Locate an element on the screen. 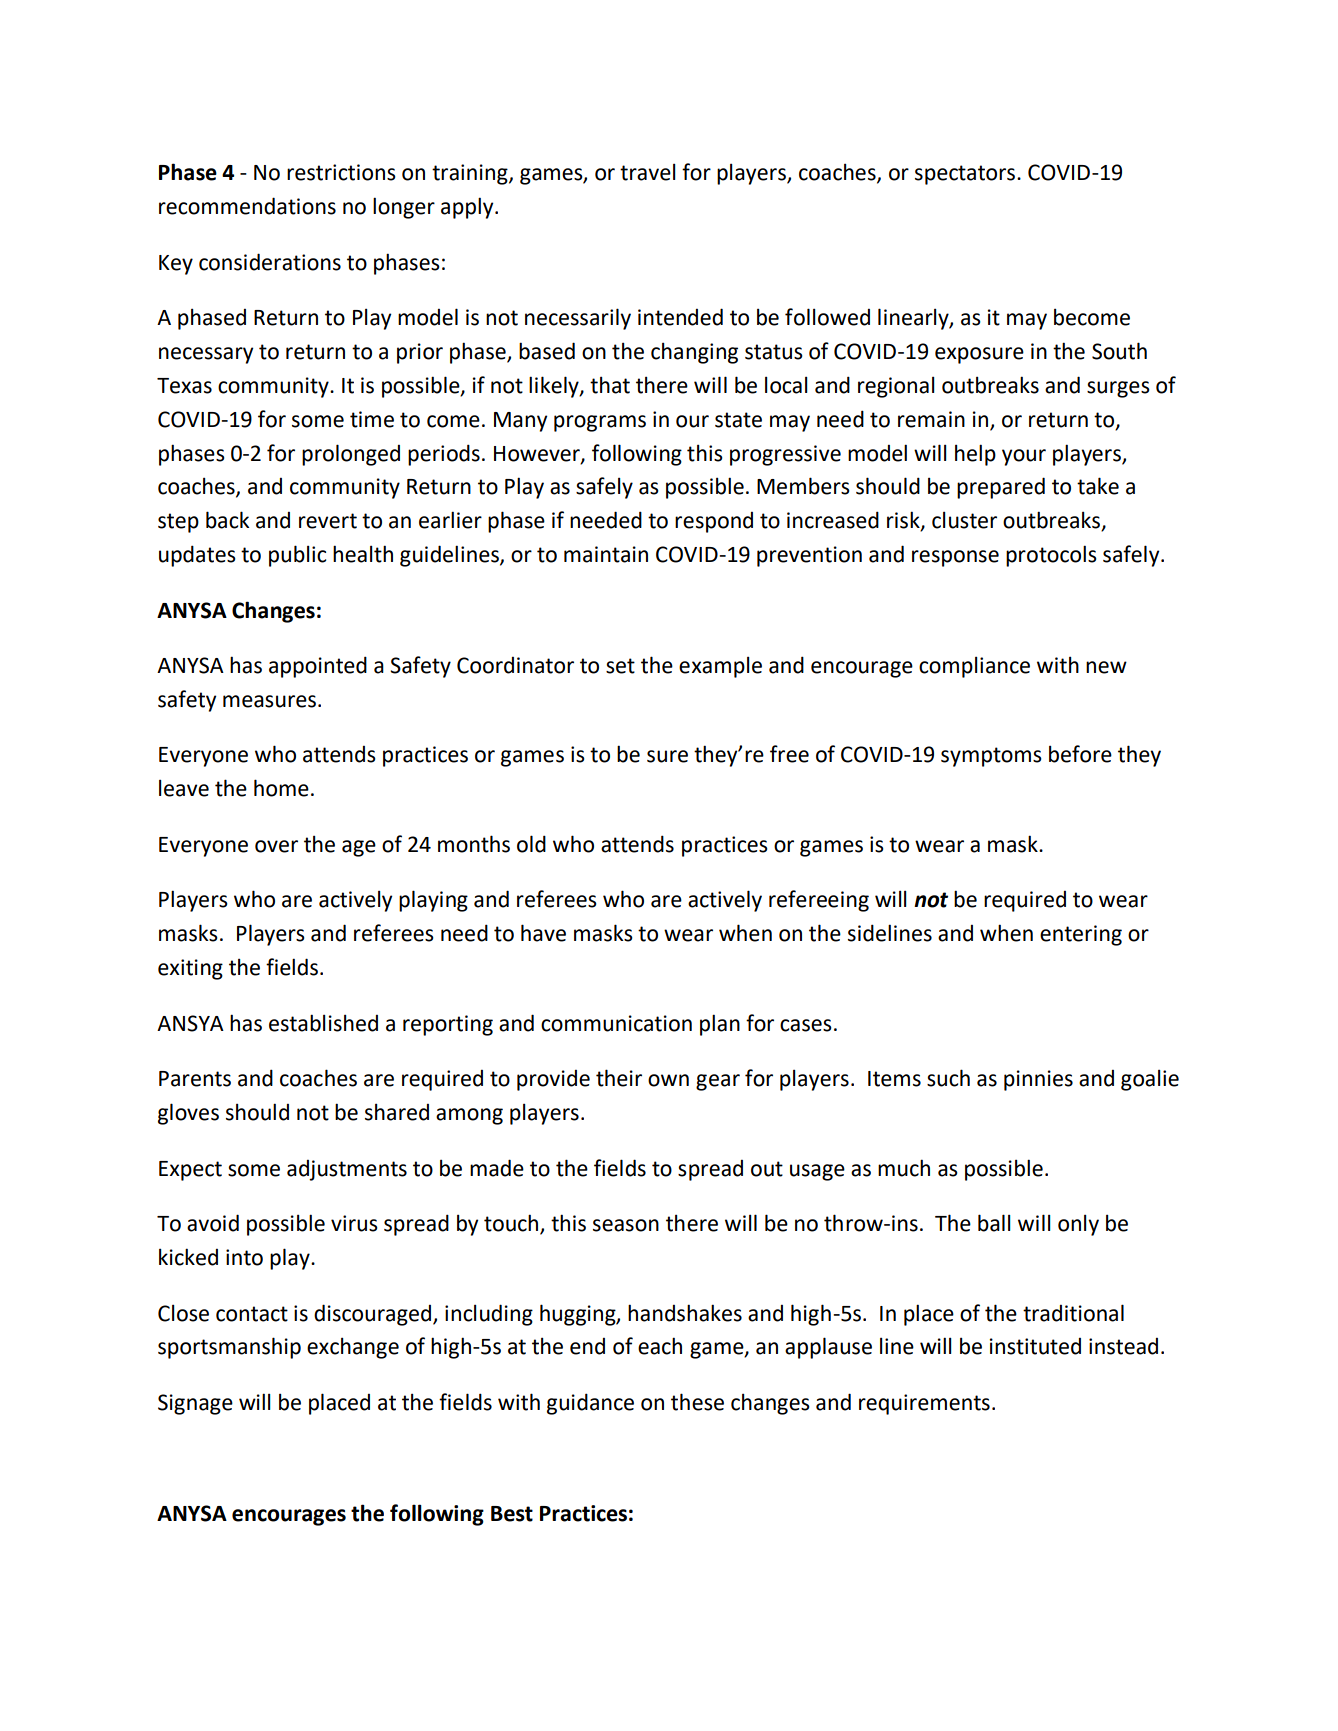 This screenshot has width=1338, height=1731. recommendations is located at coordinates (247, 206).
